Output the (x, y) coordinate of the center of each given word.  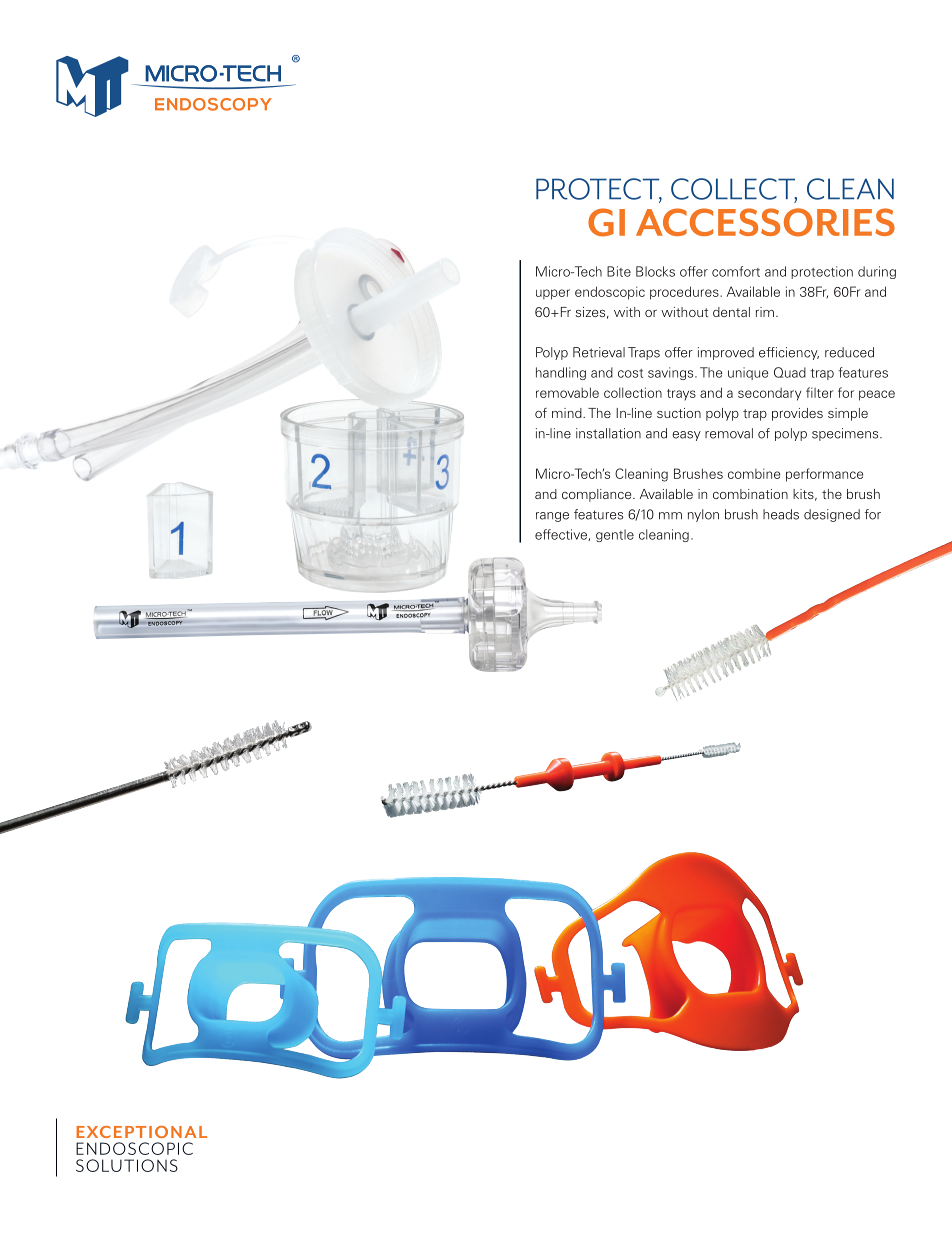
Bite (619, 271)
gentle (615, 535)
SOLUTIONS (127, 1165)
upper (553, 294)
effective (562, 535)
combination (750, 494)
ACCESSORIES (765, 222)
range (552, 517)
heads (781, 514)
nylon (703, 515)
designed (832, 515)
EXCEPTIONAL (141, 1132)
